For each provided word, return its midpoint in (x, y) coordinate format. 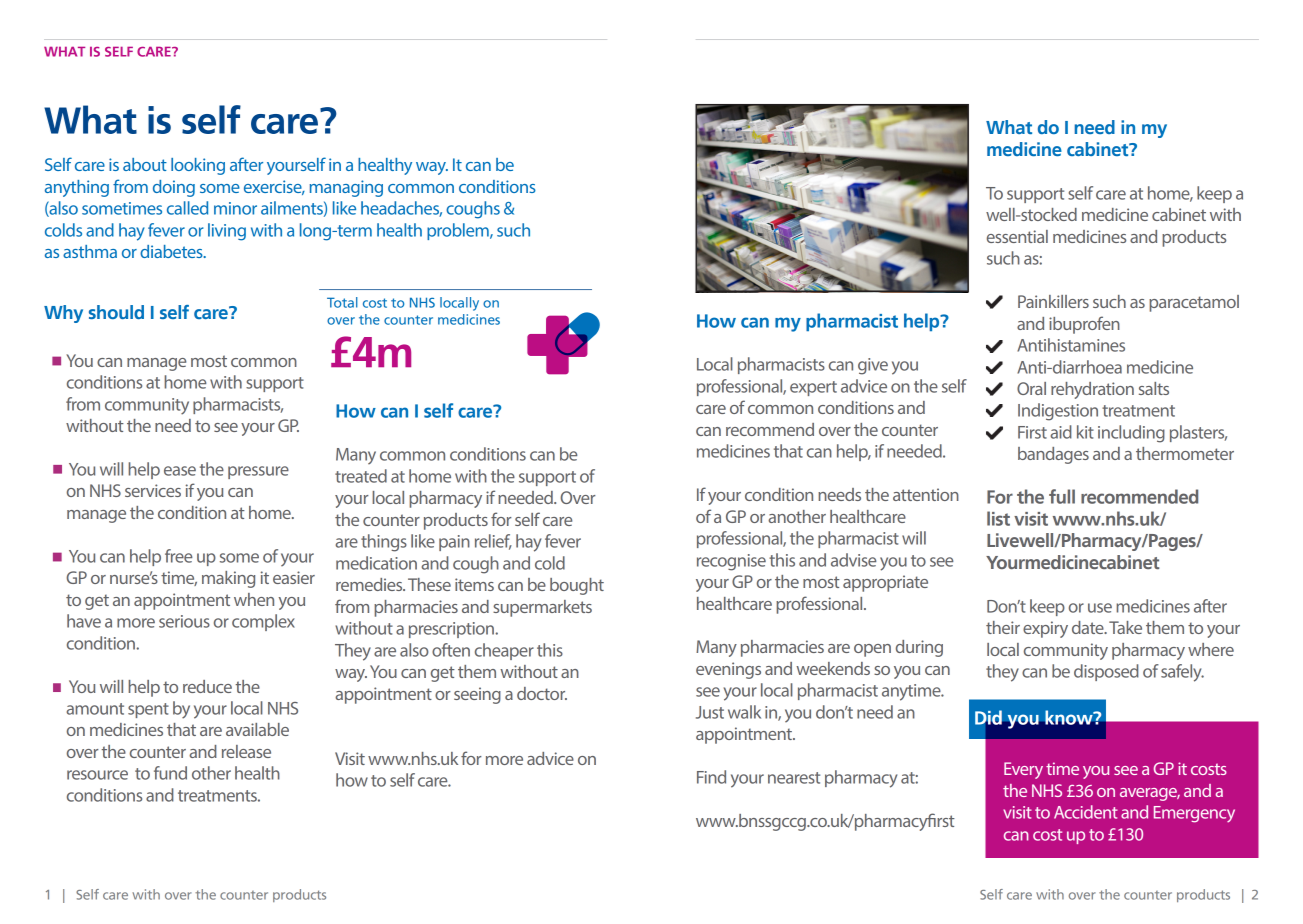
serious (184, 621)
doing (174, 188)
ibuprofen (1084, 325)
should (116, 312)
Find (711, 777)
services (153, 490)
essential (1017, 236)
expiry (1045, 629)
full (1062, 496)
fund (170, 773)
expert (813, 388)
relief (493, 542)
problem (459, 231)
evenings (728, 670)
